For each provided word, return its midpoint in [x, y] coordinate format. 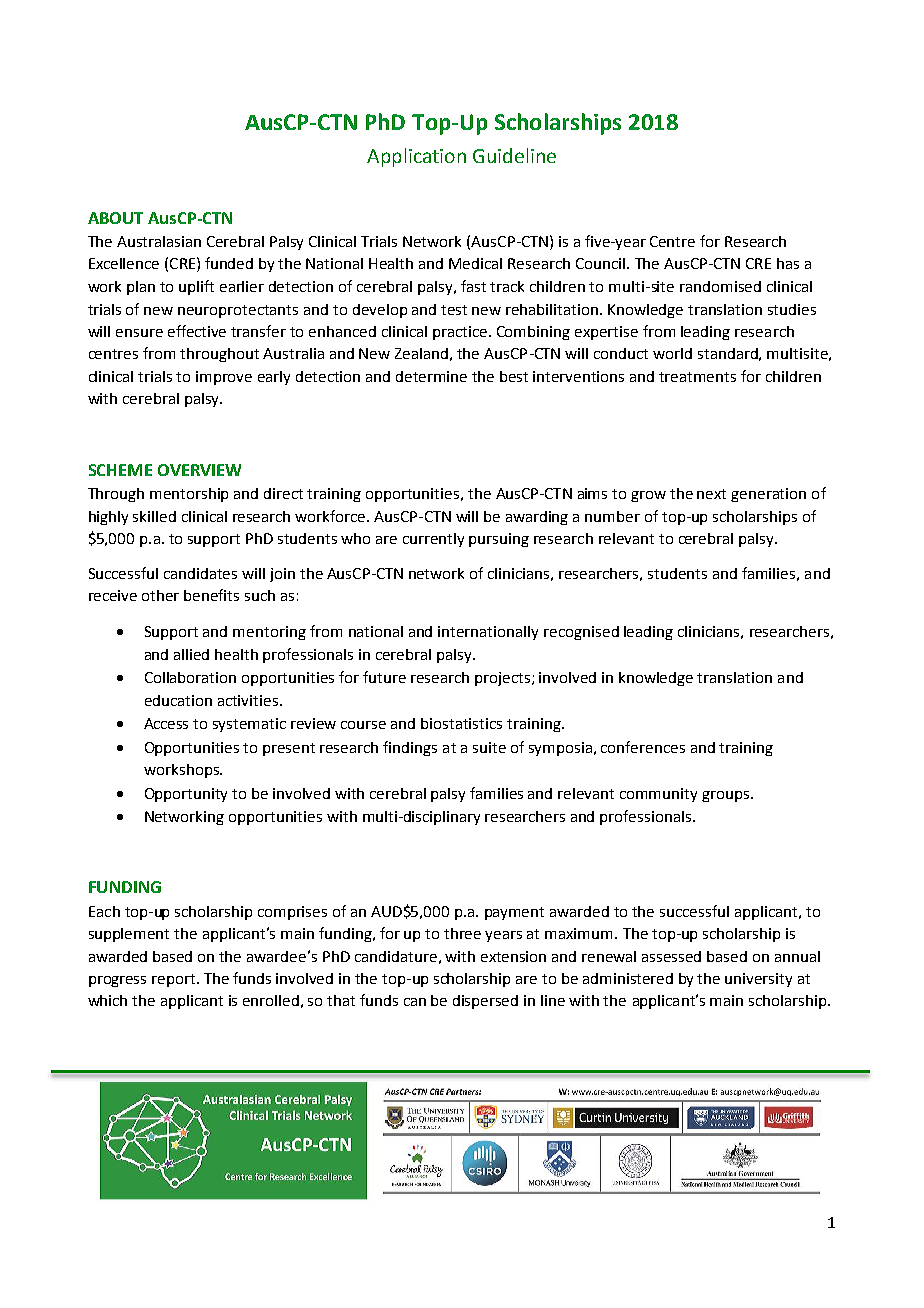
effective [197, 331]
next [711, 494]
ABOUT [115, 218]
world [672, 353]
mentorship [189, 495]
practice [461, 333]
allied [191, 654]
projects [502, 679]
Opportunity [186, 795]
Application [416, 157]
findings [410, 748]
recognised [581, 633]
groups [727, 796]
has [788, 263]
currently [433, 540]
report [175, 980]
